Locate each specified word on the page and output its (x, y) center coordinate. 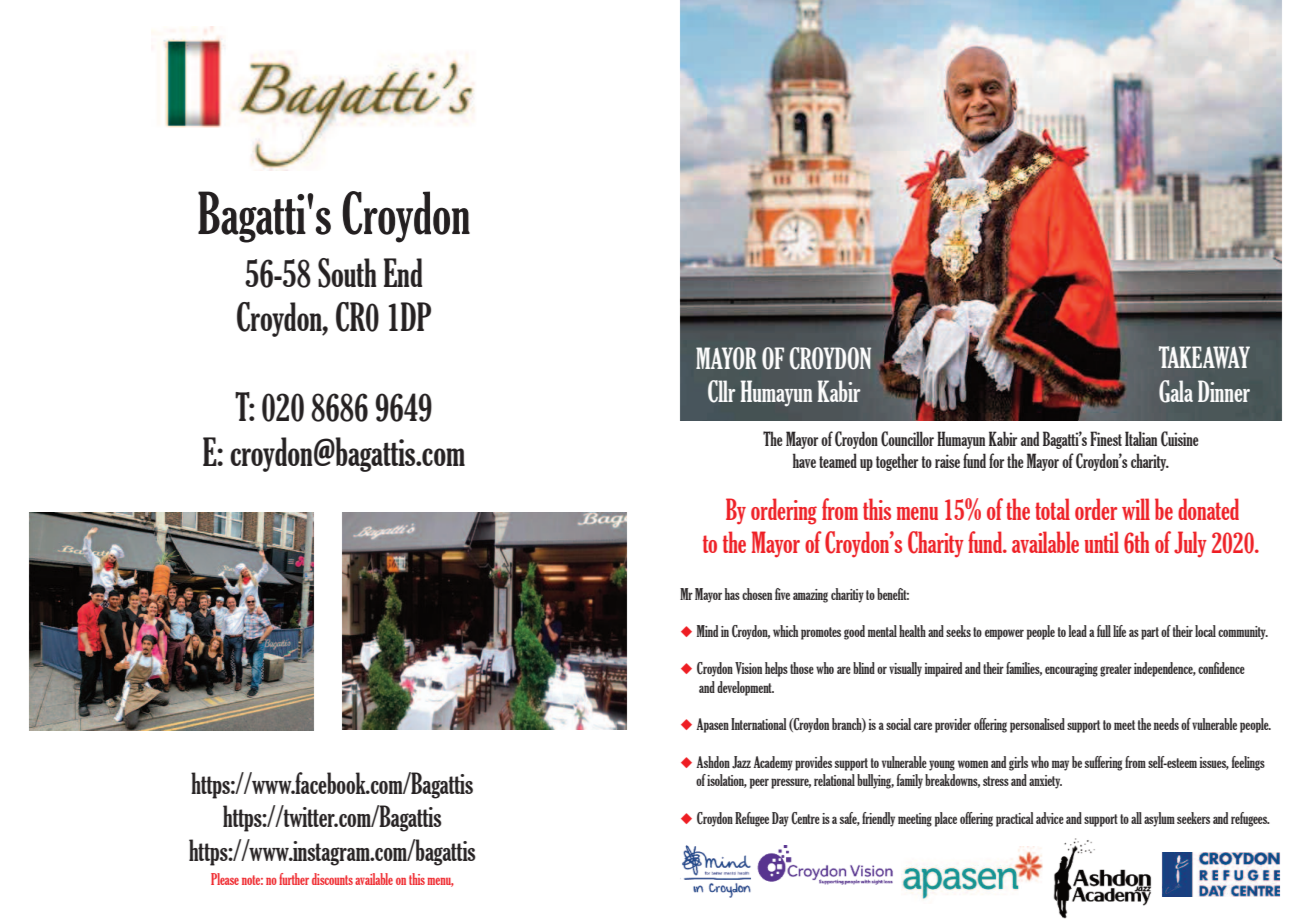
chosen (757, 594)
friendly (878, 819)
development (745, 688)
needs (1166, 724)
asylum (1159, 819)
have (804, 460)
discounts (332, 879)
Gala (1176, 391)
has (732, 594)
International (759, 724)
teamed (838, 460)
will (1136, 509)
